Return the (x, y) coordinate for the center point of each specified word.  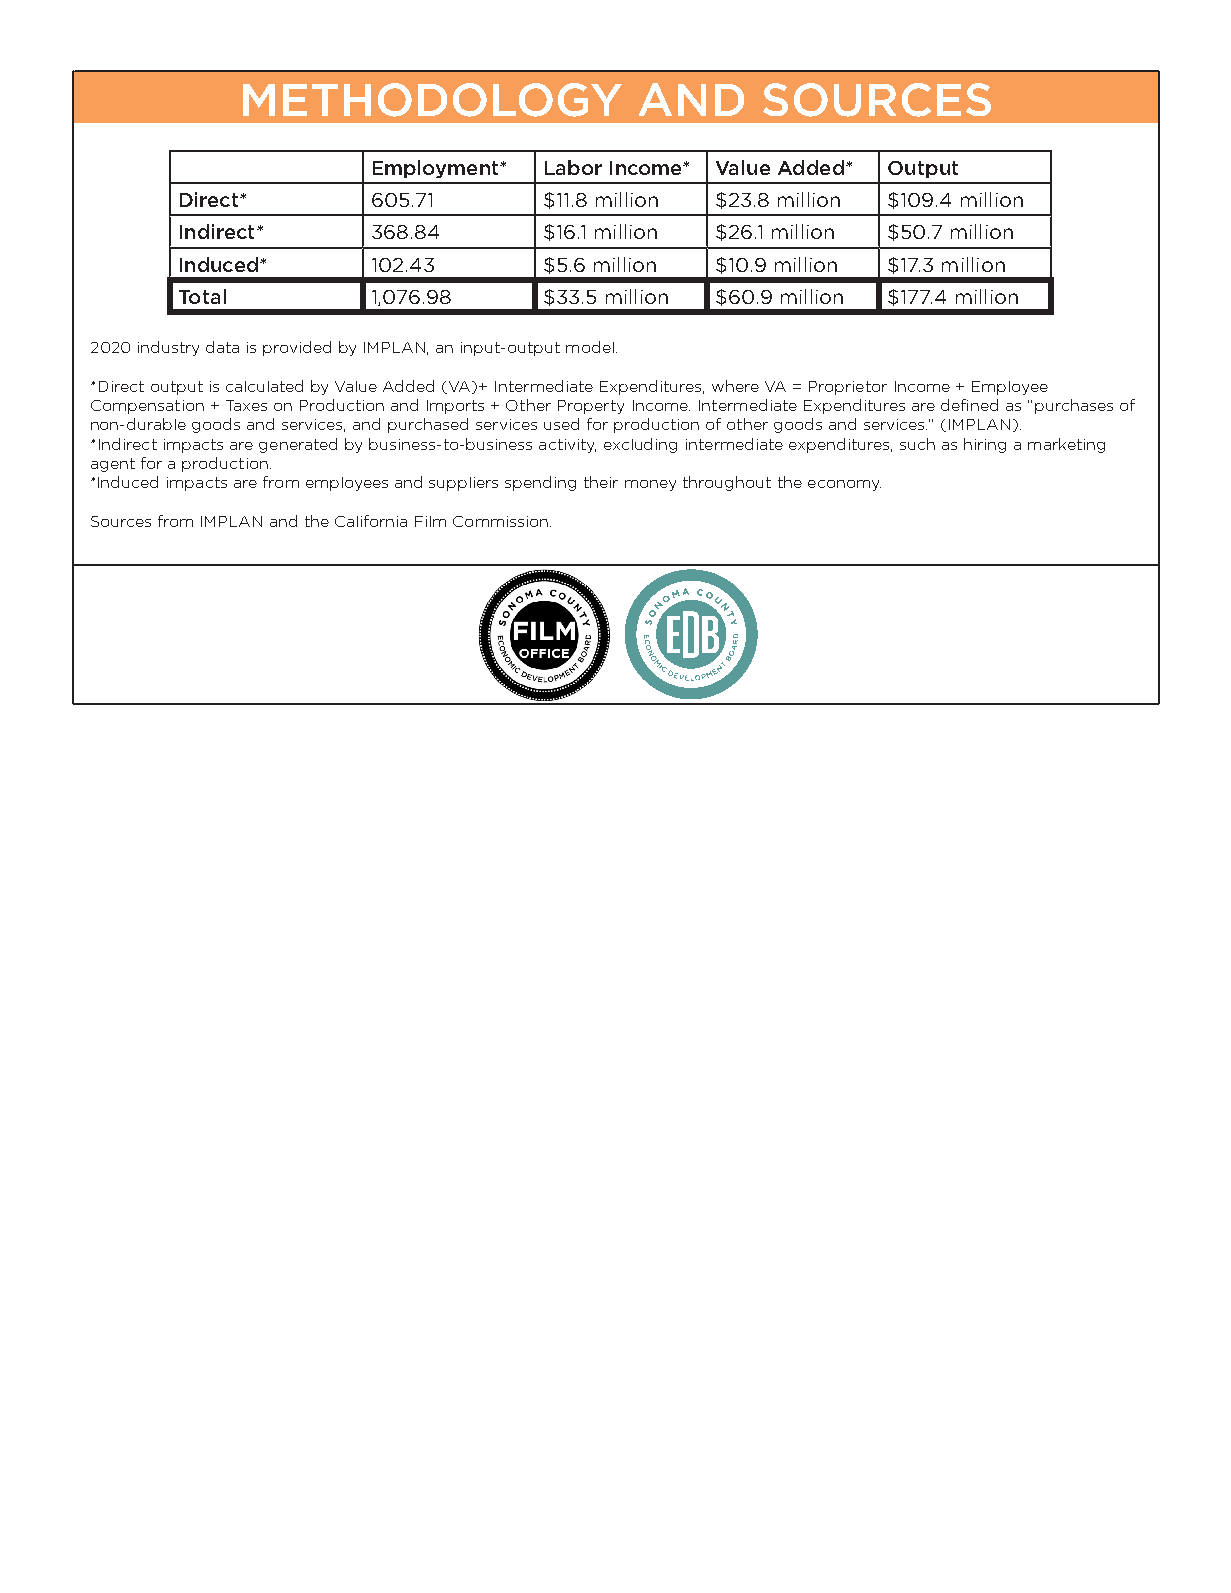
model (590, 347)
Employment (437, 169)
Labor (573, 167)
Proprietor (848, 388)
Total (202, 296)
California (371, 521)
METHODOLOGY (432, 100)
